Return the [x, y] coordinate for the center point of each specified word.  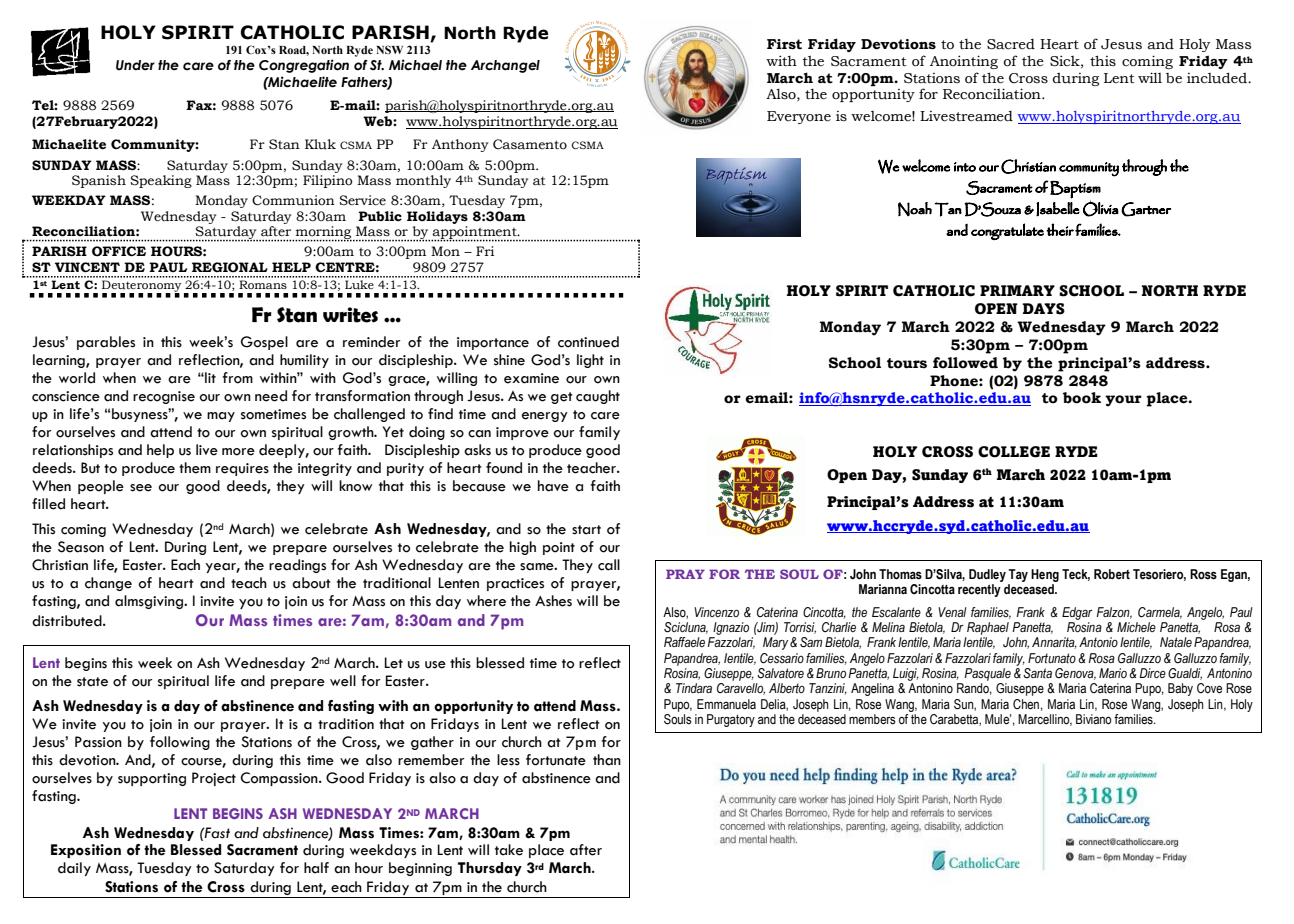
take [509, 850]
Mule [998, 719]
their [1060, 229]
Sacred [1011, 44]
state [92, 682]
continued [588, 342]
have [553, 486]
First [784, 44]
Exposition [86, 851]
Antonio [1098, 642]
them [195, 468]
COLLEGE [1014, 452]
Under [135, 65]
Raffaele [684, 642]
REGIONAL [230, 267]
